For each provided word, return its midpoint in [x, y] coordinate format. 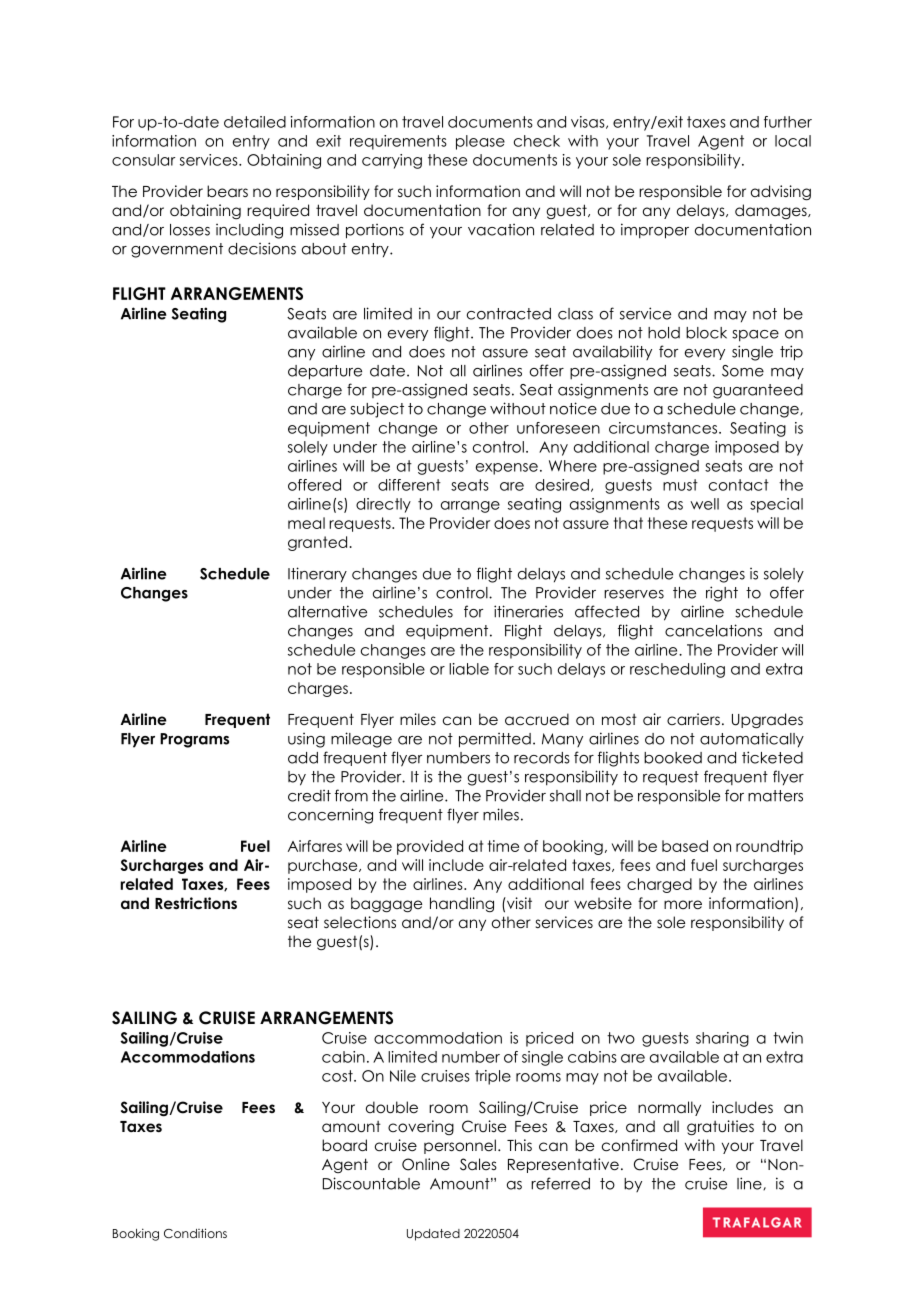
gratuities [720, 1128]
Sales [478, 1164]
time [503, 846]
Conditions [195, 1233]
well [704, 504]
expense [507, 469]
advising [781, 193]
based [685, 846]
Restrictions [196, 903]
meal [306, 523]
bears [227, 191]
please [480, 142]
